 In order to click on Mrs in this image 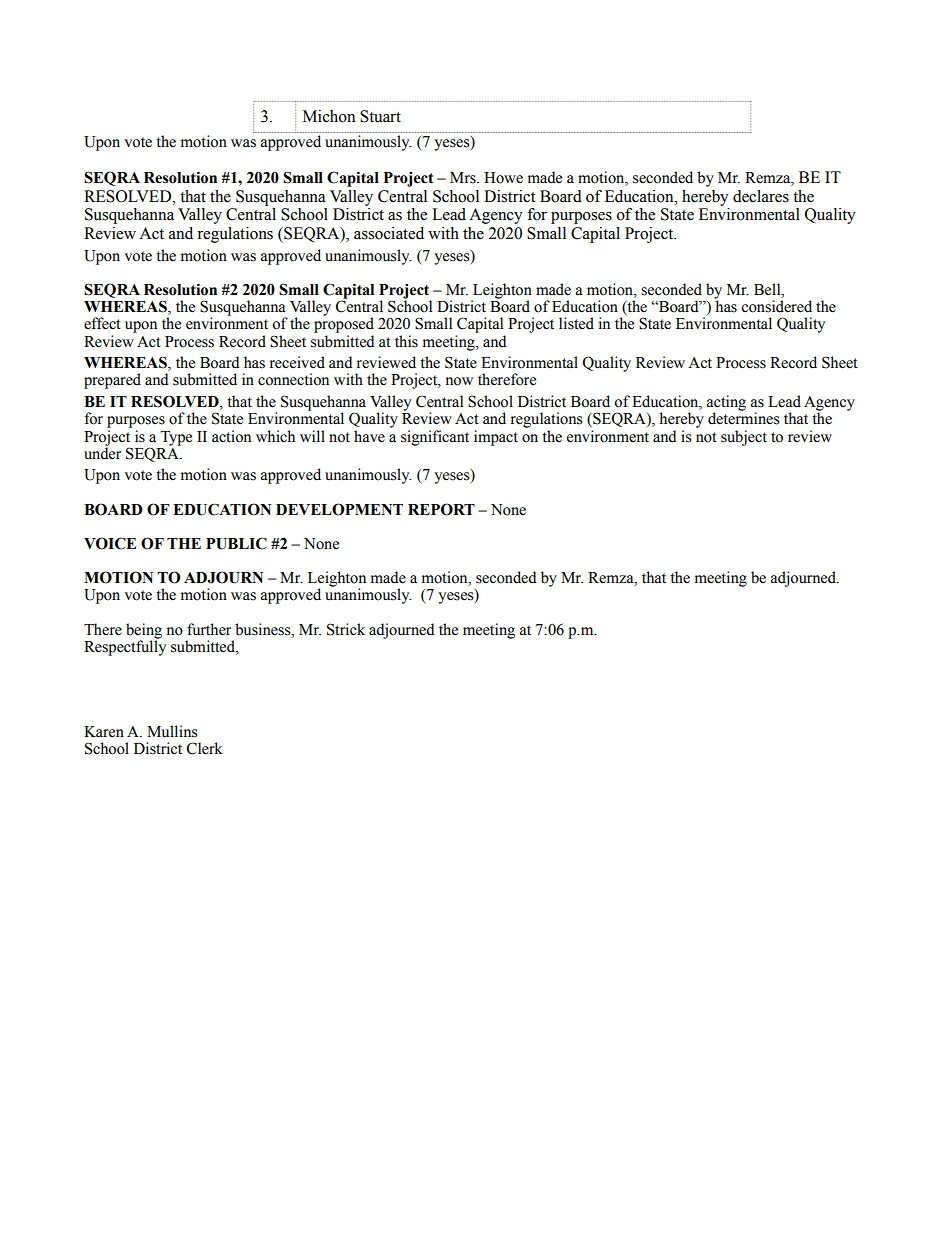, I will do `click(464, 178)`.
